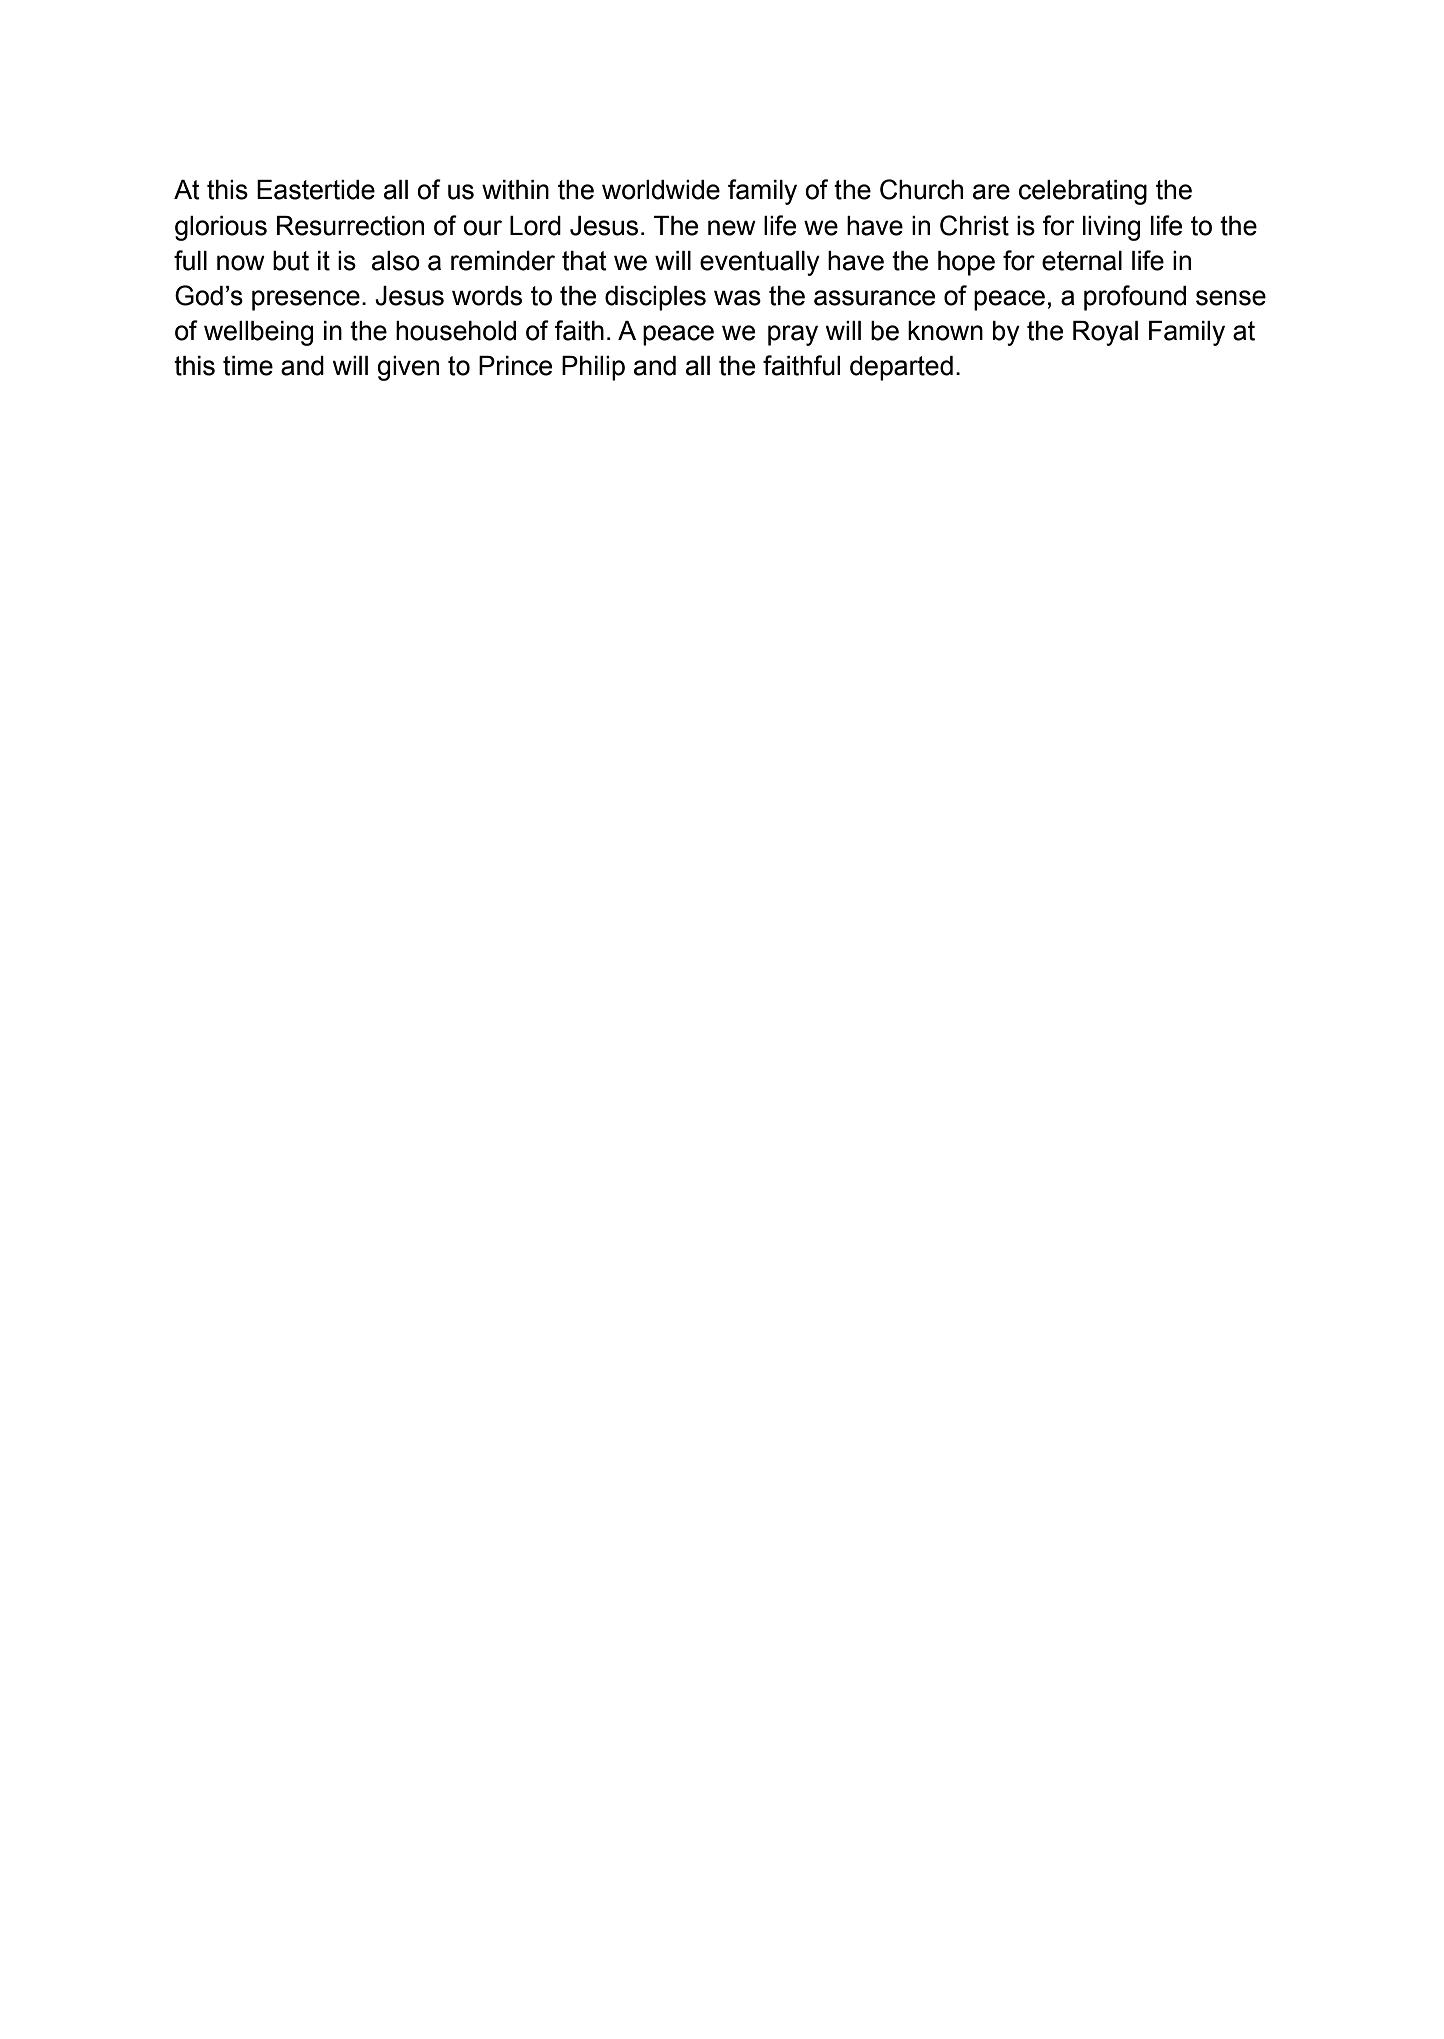 This page has height=2039, width=1444. Describe the element at coordinates (248, 366) in the page. I see `time` at that location.
